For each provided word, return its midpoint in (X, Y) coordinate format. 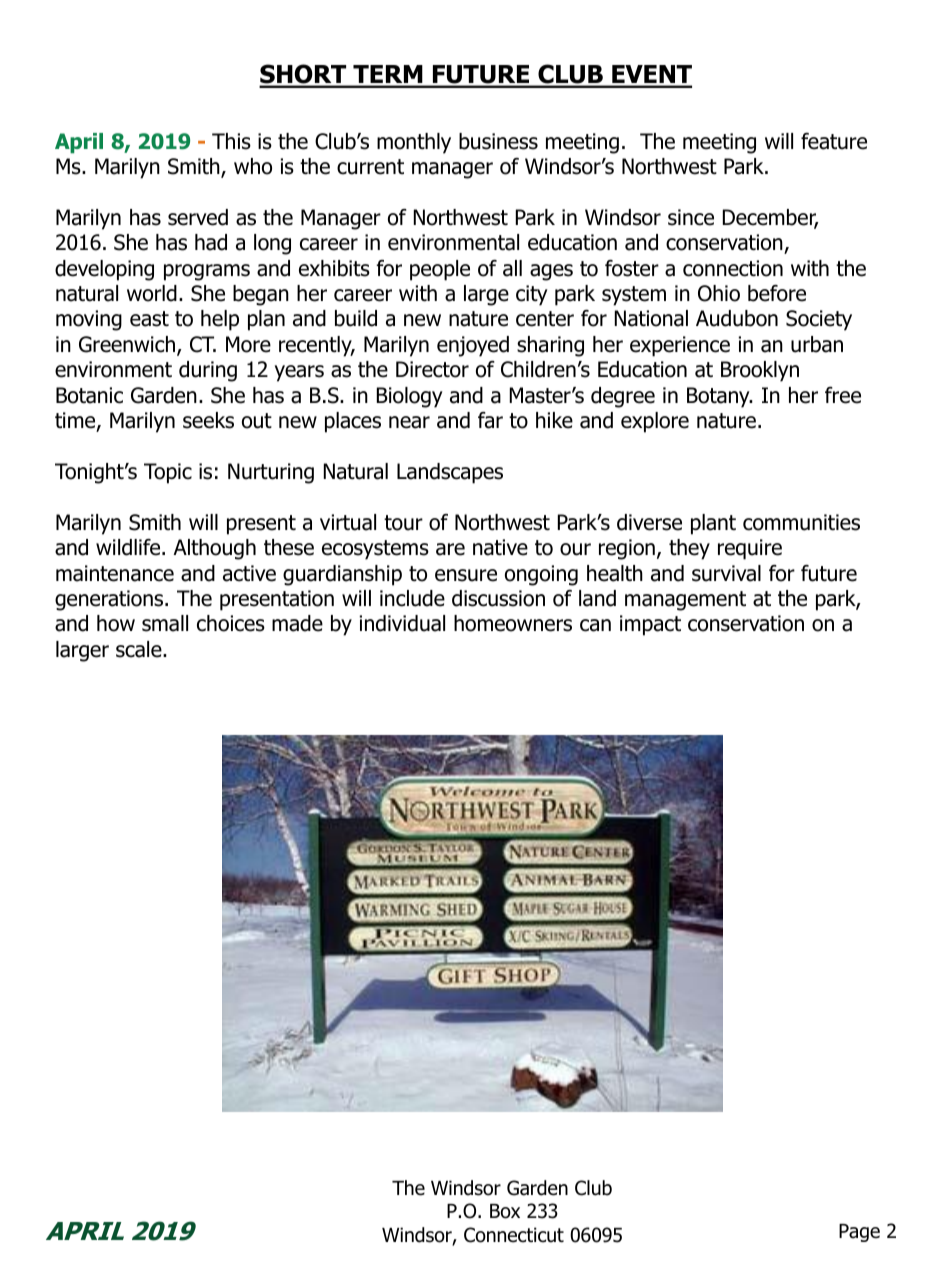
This (231, 141)
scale (140, 649)
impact (650, 625)
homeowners (513, 623)
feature (834, 141)
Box (505, 1211)
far (490, 420)
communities (801, 522)
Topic (168, 473)
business (498, 141)
